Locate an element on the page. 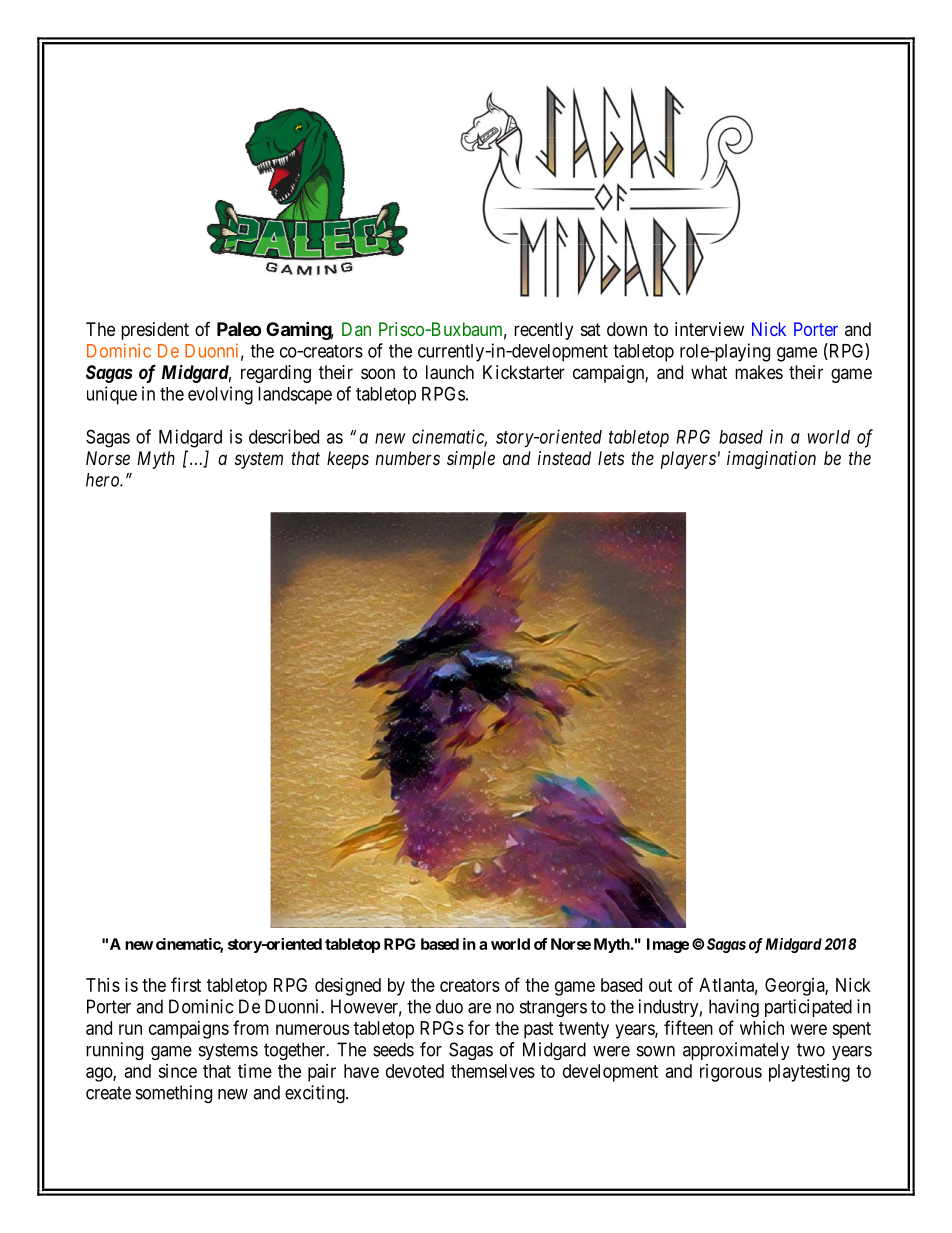 The width and height of the page is (952, 1233). launch is located at coordinates (450, 372).
